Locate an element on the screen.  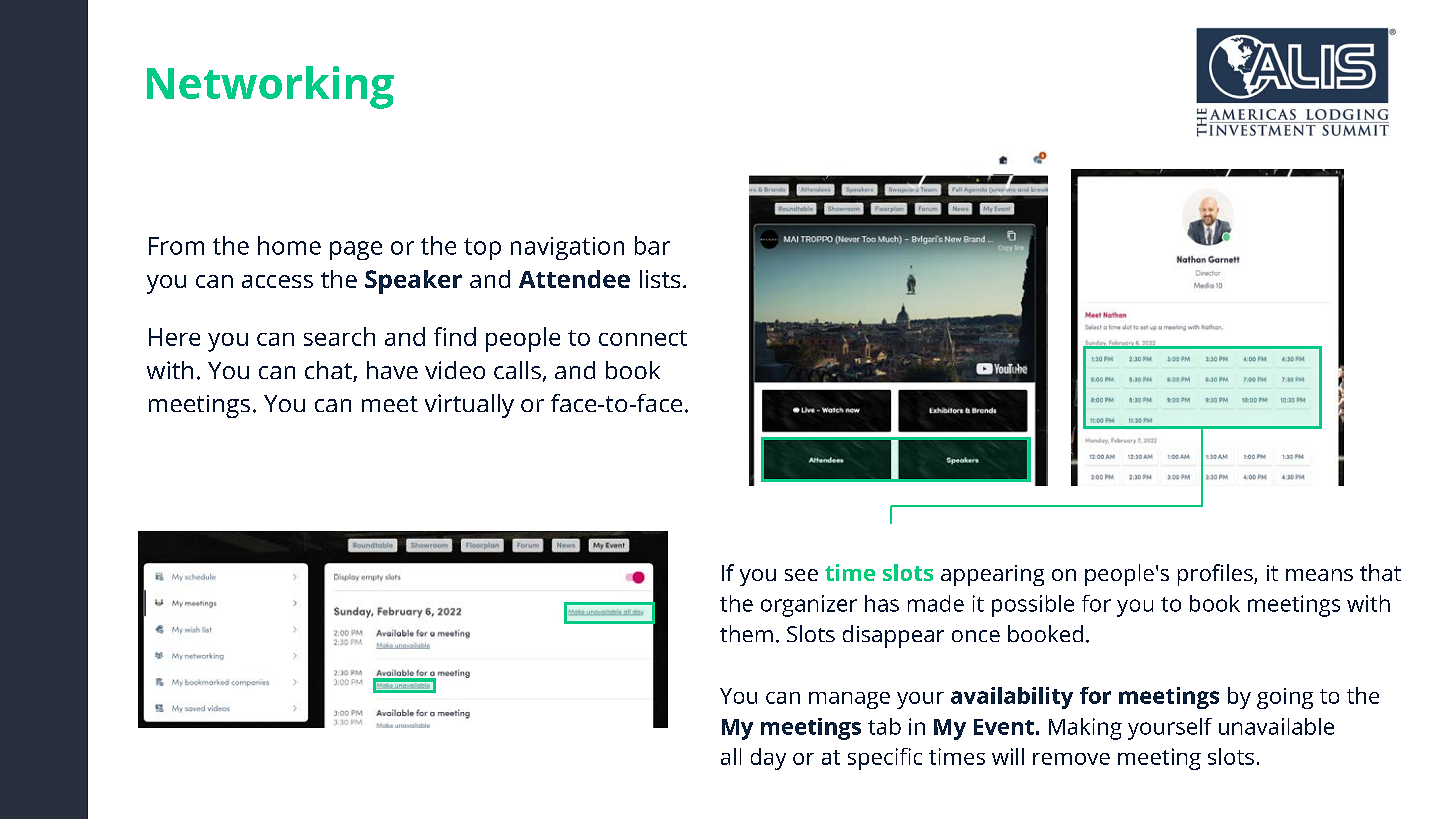
virtually is located at coordinates (469, 406).
